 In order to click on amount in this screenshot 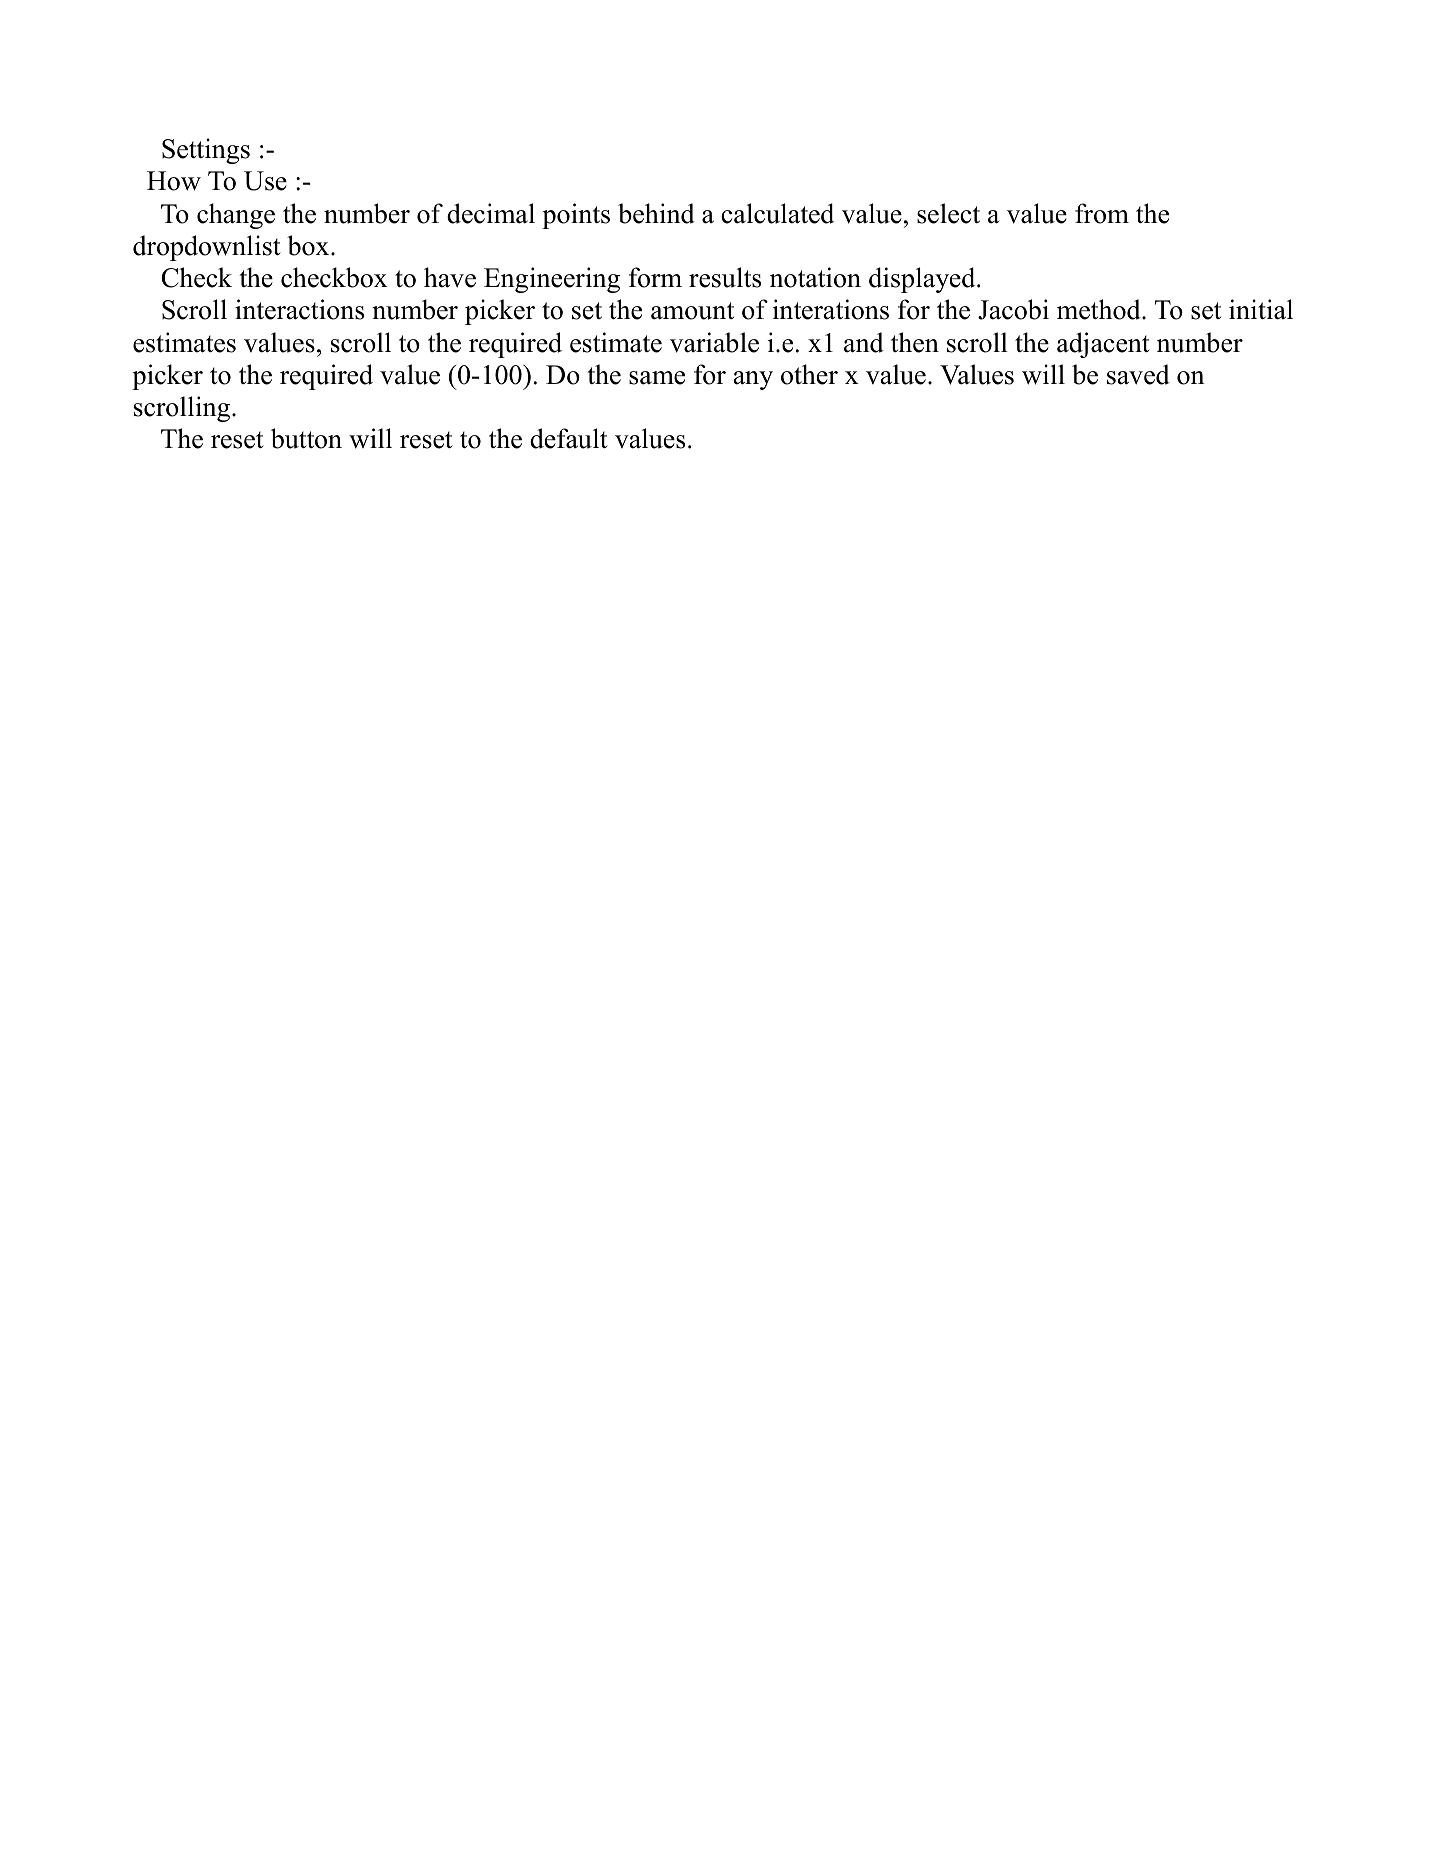, I will do `click(692, 311)`.
